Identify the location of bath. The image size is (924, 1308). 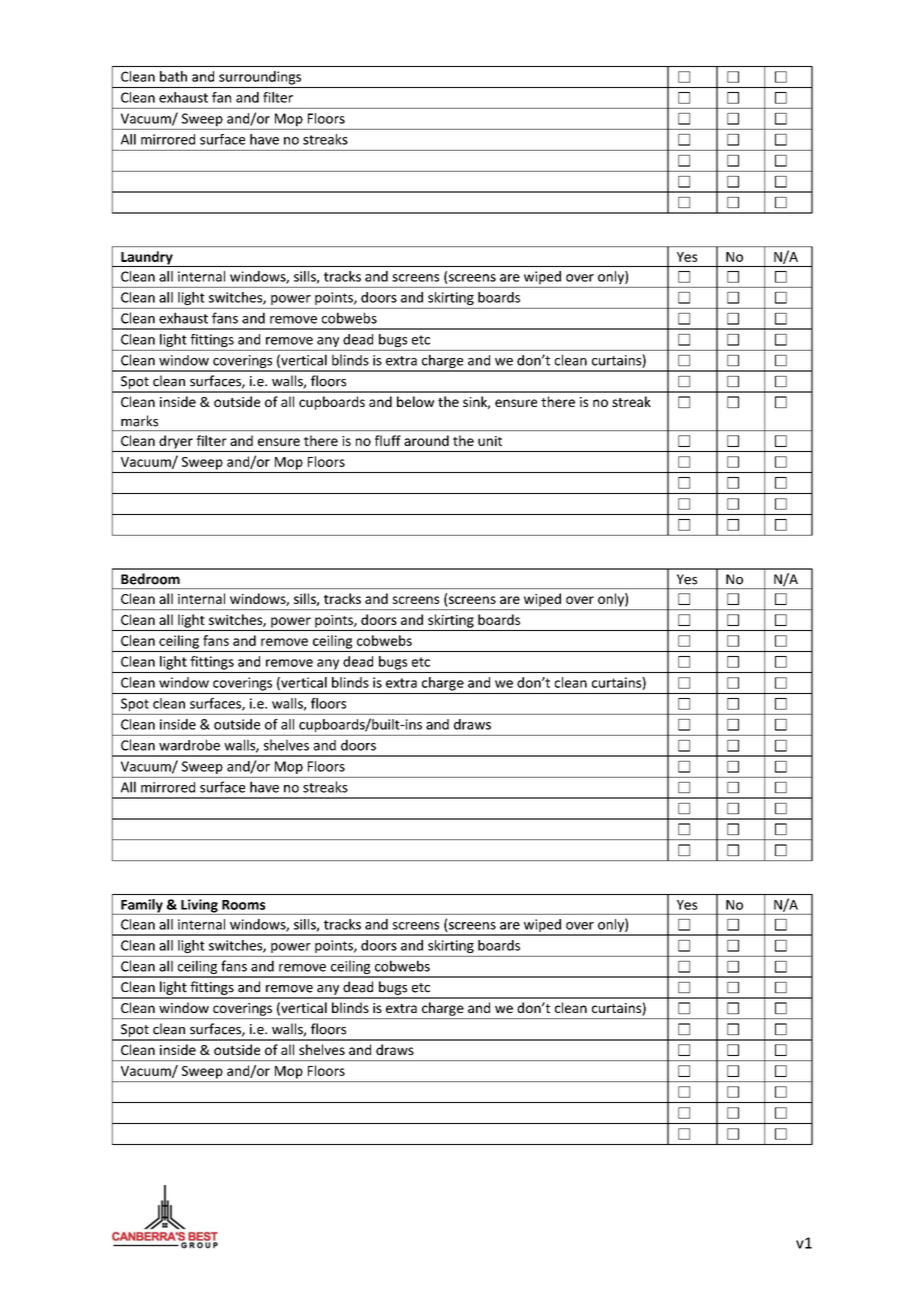
(173, 76).
